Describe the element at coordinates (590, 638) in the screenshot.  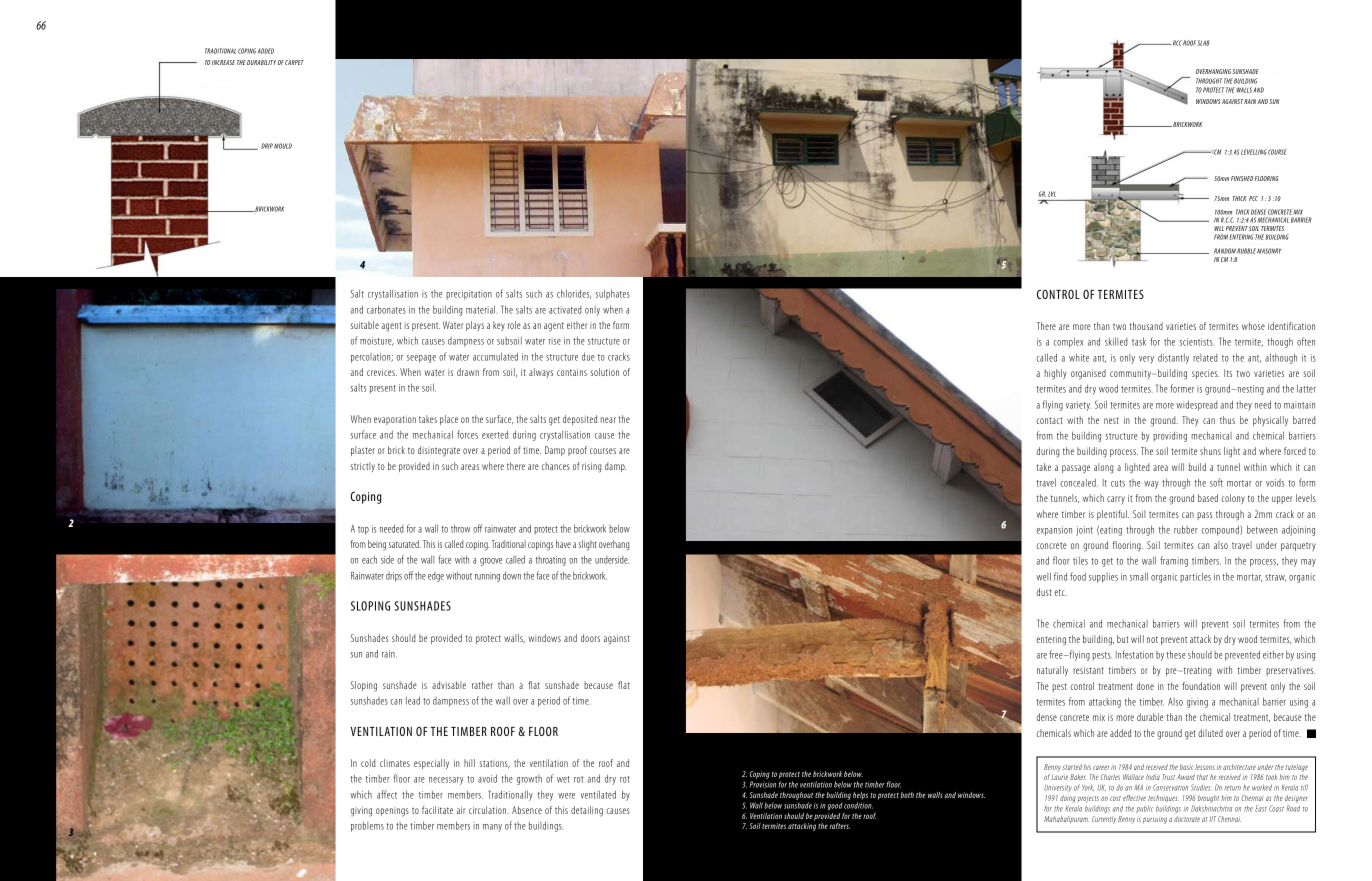
I see `doors` at that location.
